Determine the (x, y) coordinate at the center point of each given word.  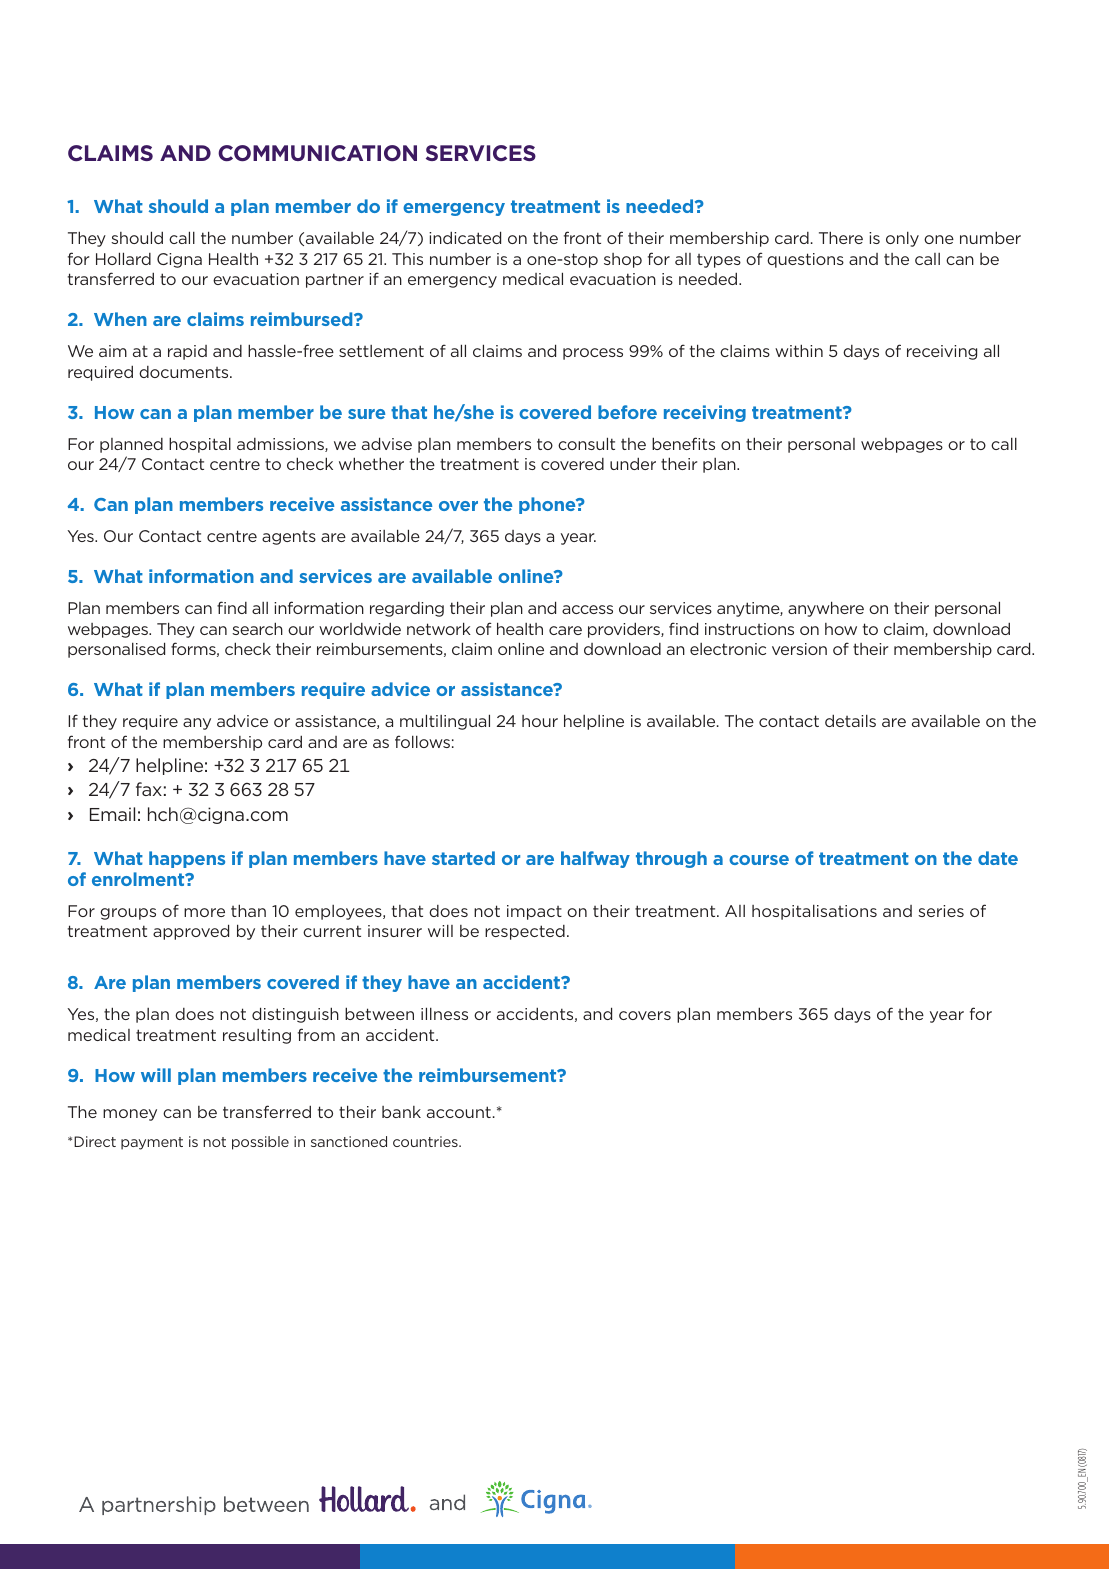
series (941, 911)
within (799, 350)
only (902, 239)
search (257, 628)
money (130, 1115)
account (459, 1112)
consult (586, 443)
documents (185, 372)
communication (317, 153)
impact (534, 912)
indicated (465, 237)
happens (187, 859)
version (799, 649)
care (565, 630)
